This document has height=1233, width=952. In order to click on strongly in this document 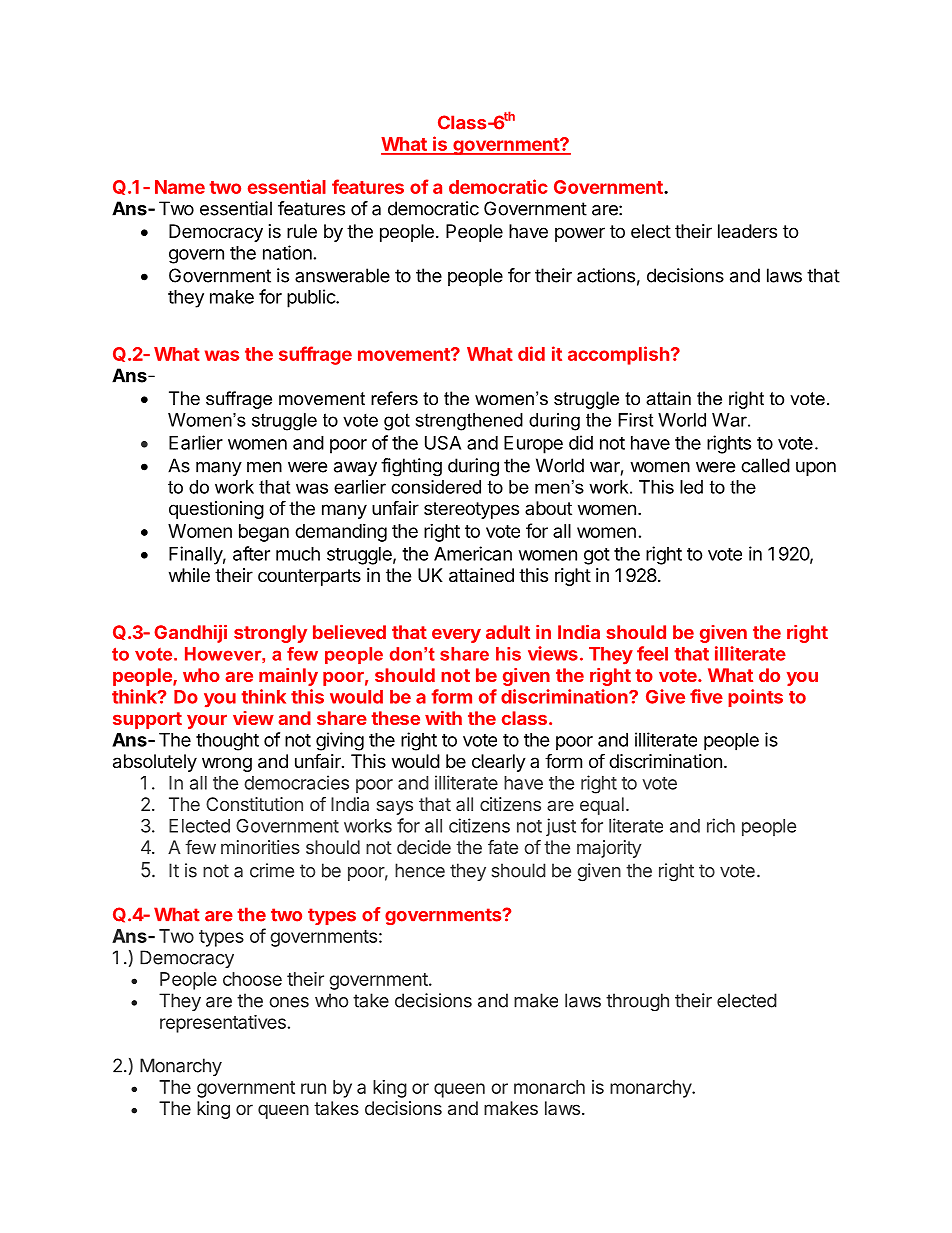, I will do `click(270, 634)`.
